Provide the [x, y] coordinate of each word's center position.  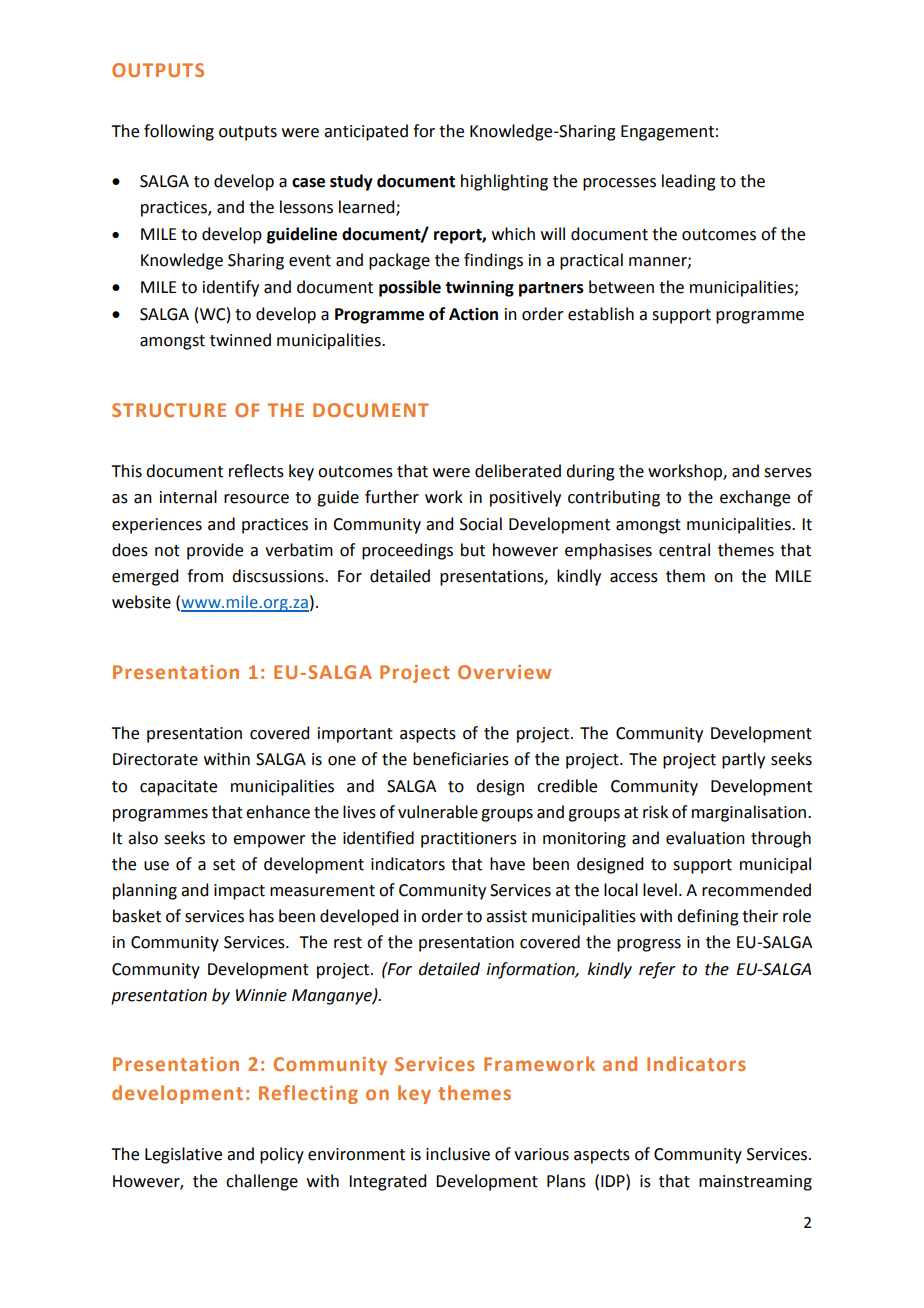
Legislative [183, 1155]
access [634, 578]
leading [689, 182]
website [141, 602]
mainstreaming [755, 1183]
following [179, 132]
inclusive [458, 1154]
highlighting [504, 182]
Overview [504, 672]
